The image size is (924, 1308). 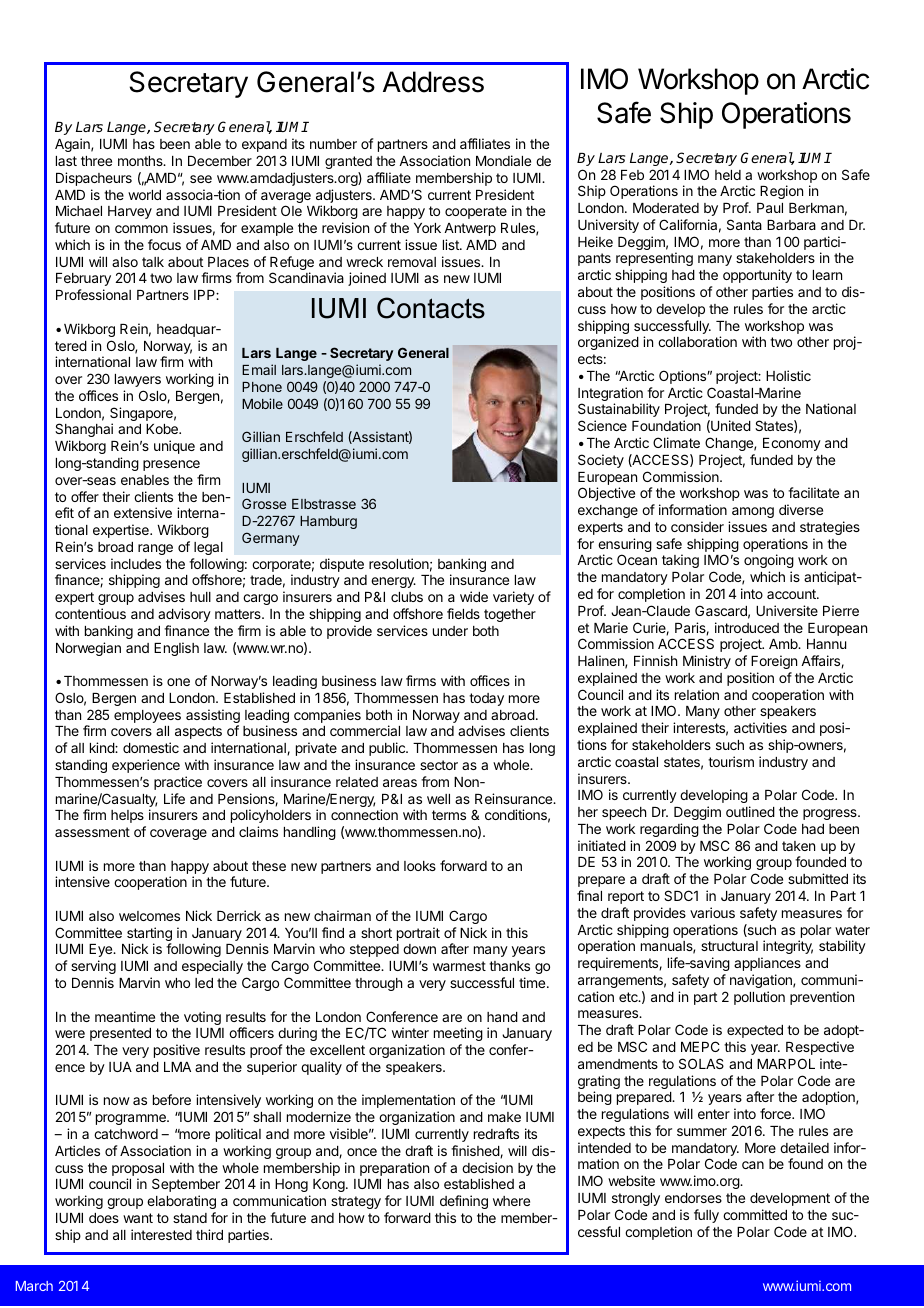 What do you see at coordinates (486, 699) in the screenshot?
I see `today` at bounding box center [486, 699].
